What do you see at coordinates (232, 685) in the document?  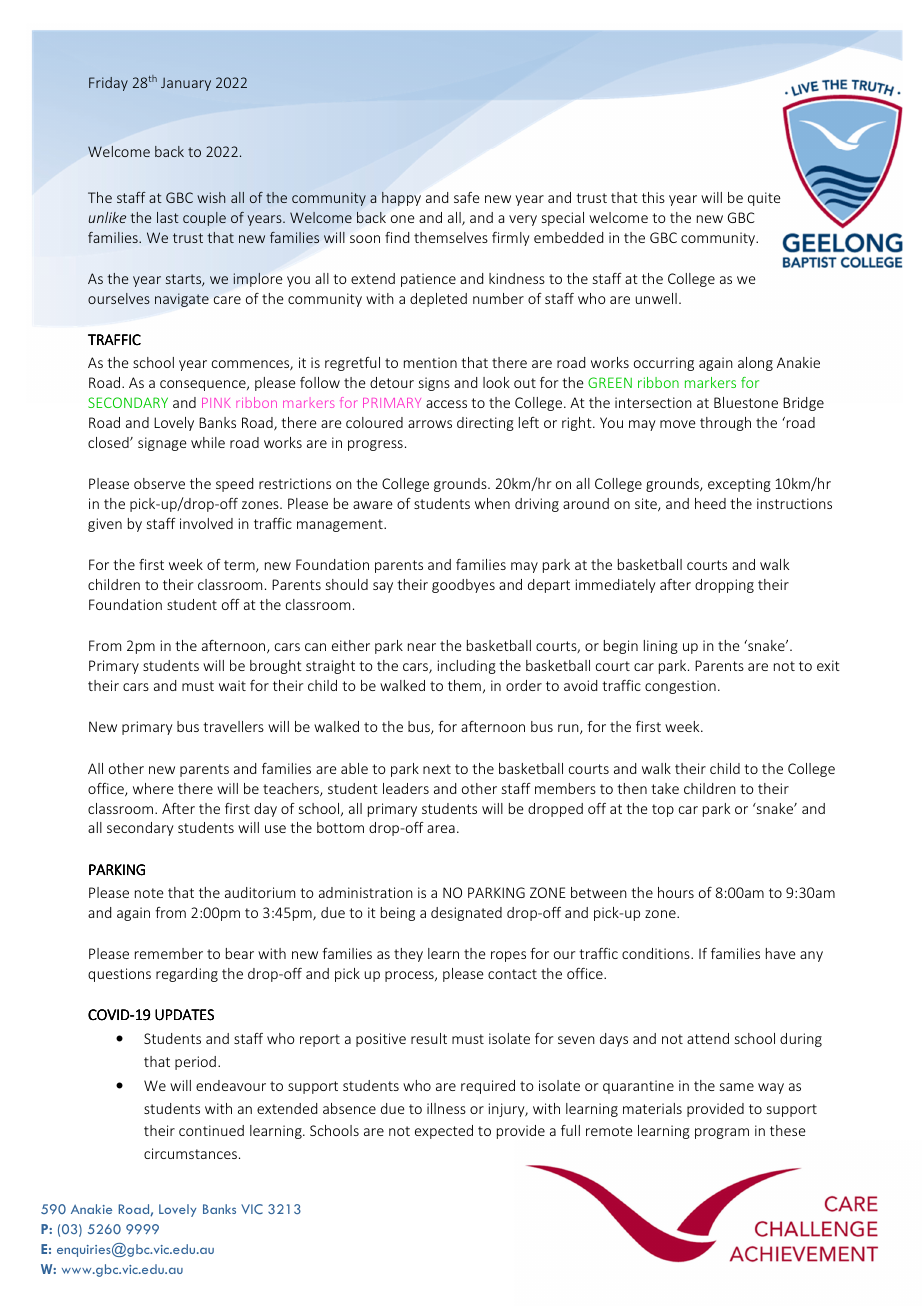 I see `wait` at bounding box center [232, 685].
